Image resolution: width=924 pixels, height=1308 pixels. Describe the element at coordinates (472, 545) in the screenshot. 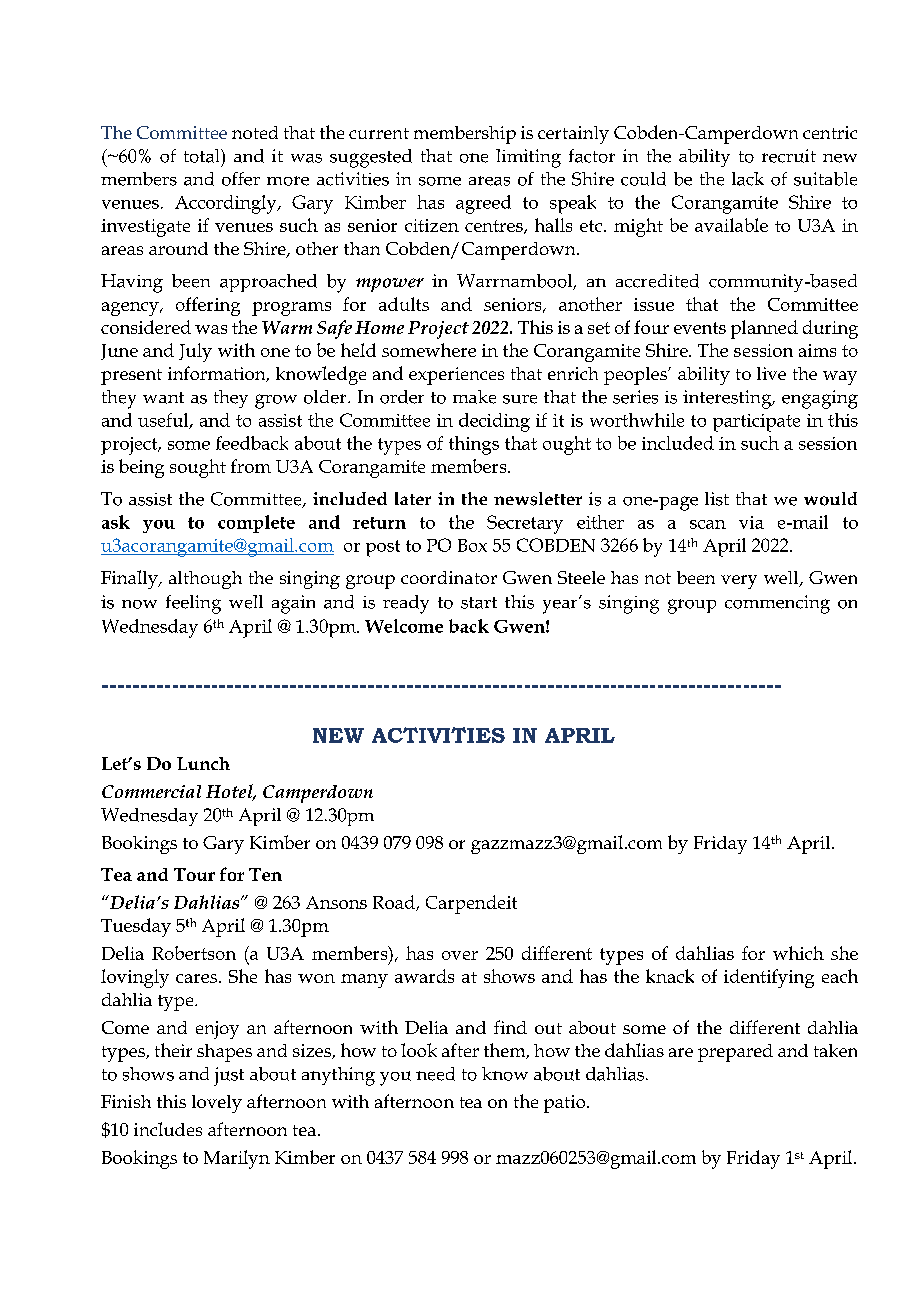

I see `Box` at that location.
